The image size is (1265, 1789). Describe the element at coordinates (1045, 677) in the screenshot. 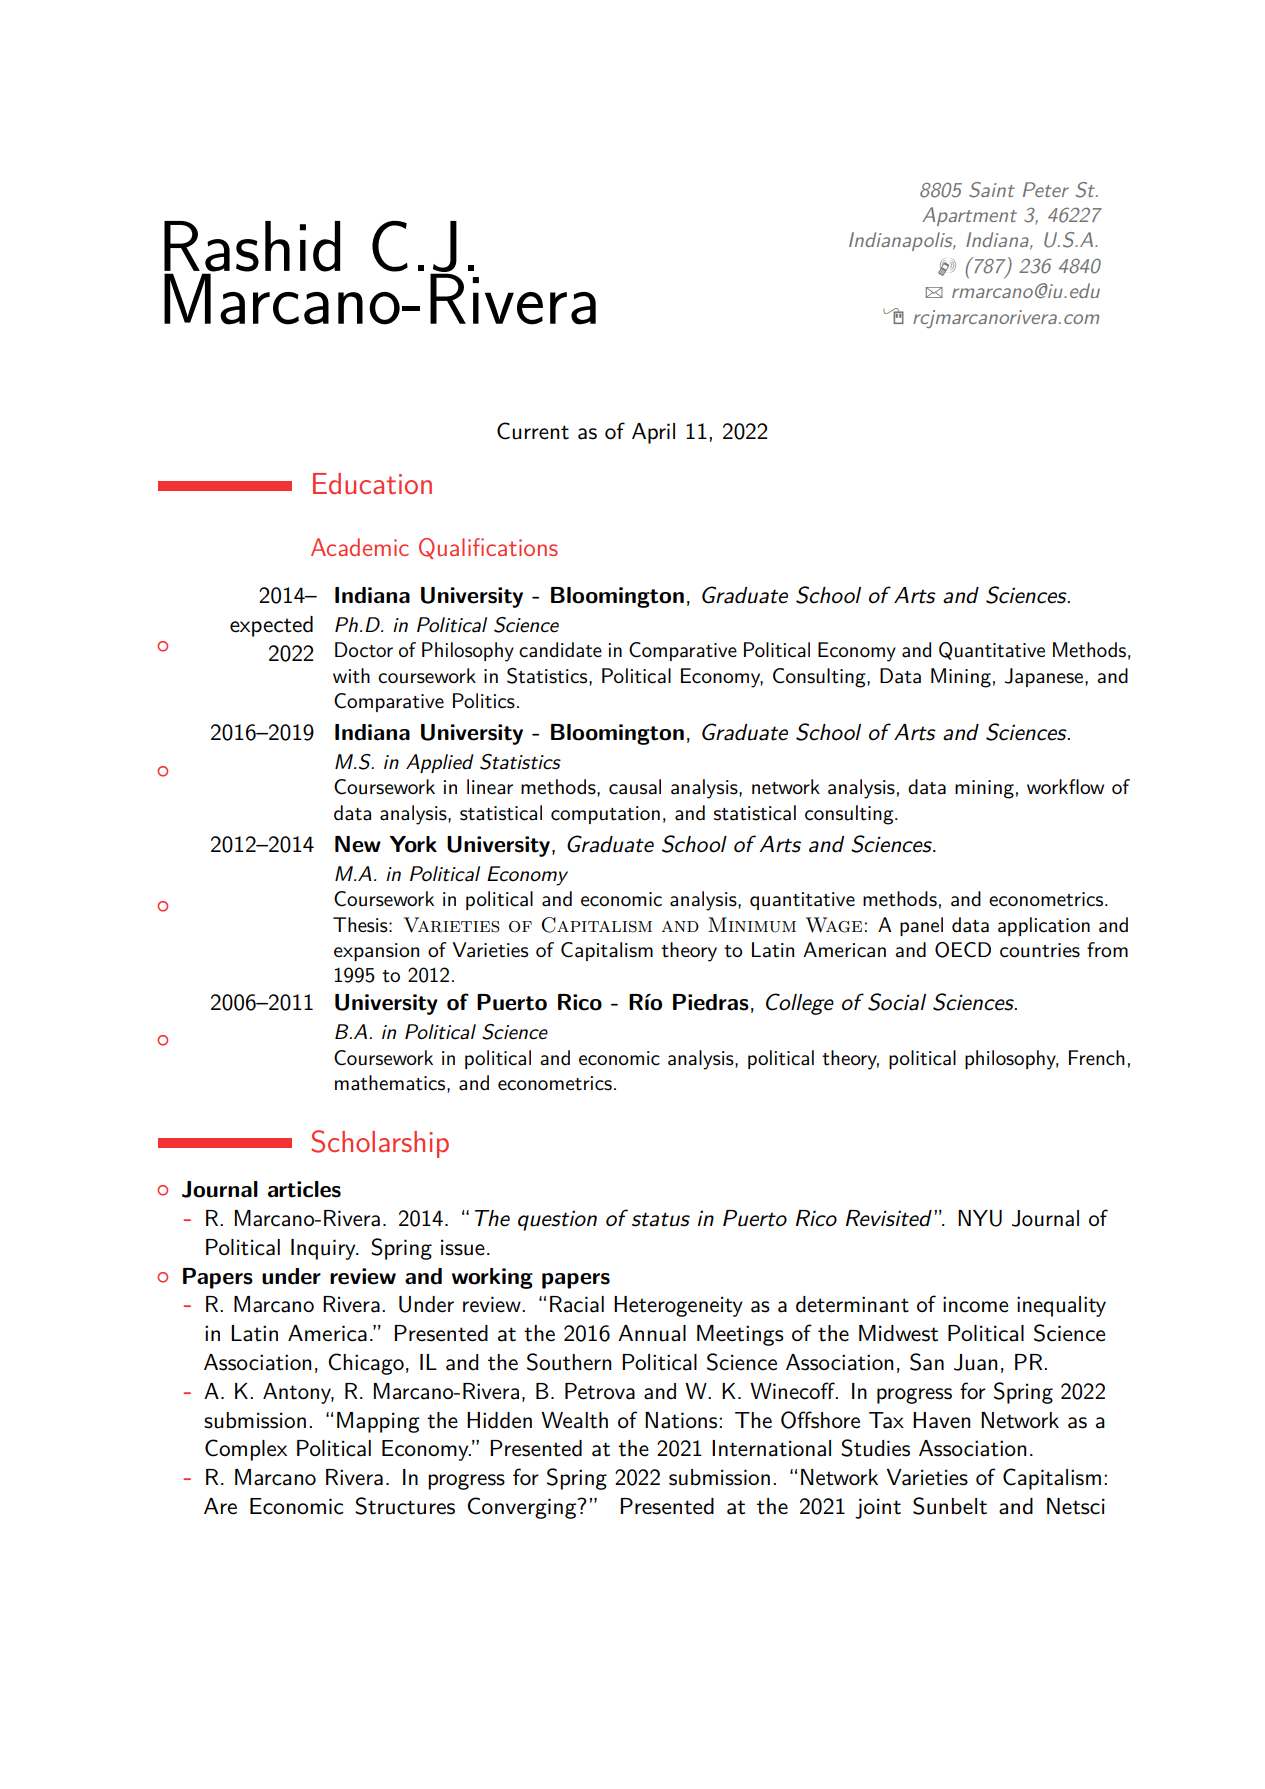

I see `Japanese` at that location.
